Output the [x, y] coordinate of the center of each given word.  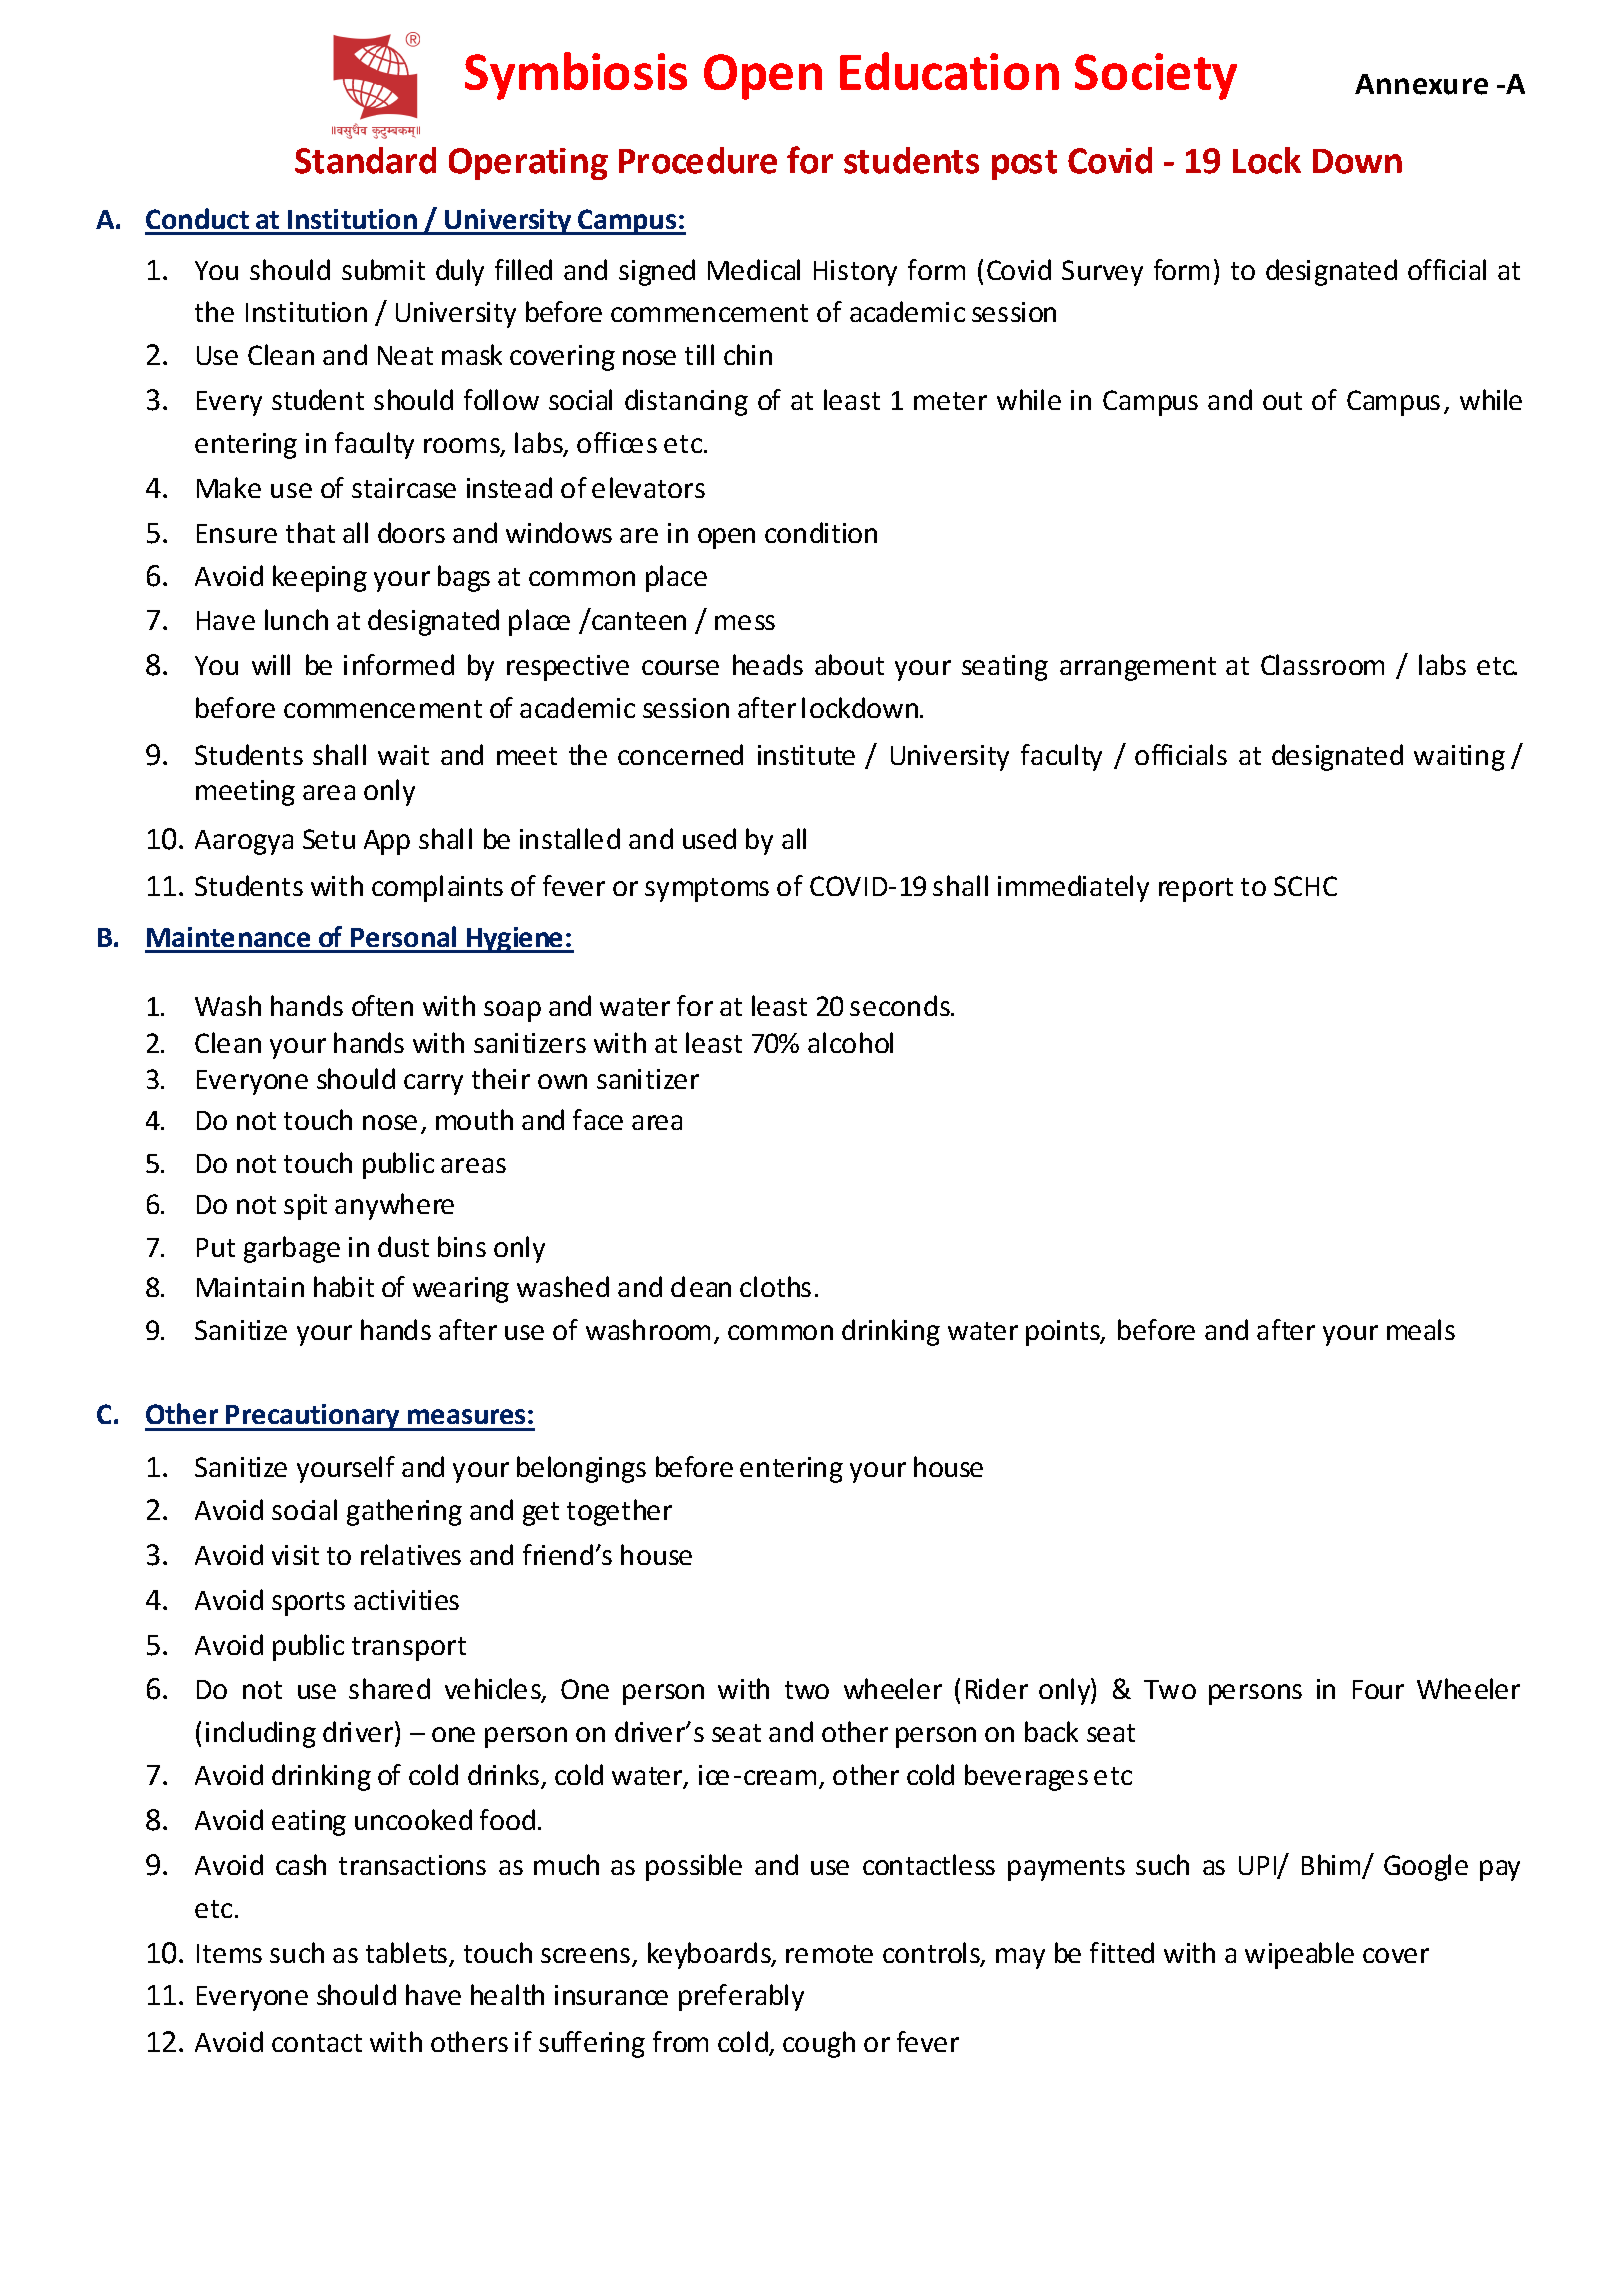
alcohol [850, 1042]
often [382, 1005]
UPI [1258, 1867]
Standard [365, 160]
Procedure [698, 160]
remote [829, 1954]
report [1196, 890]
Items [229, 1953]
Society [1156, 76]
